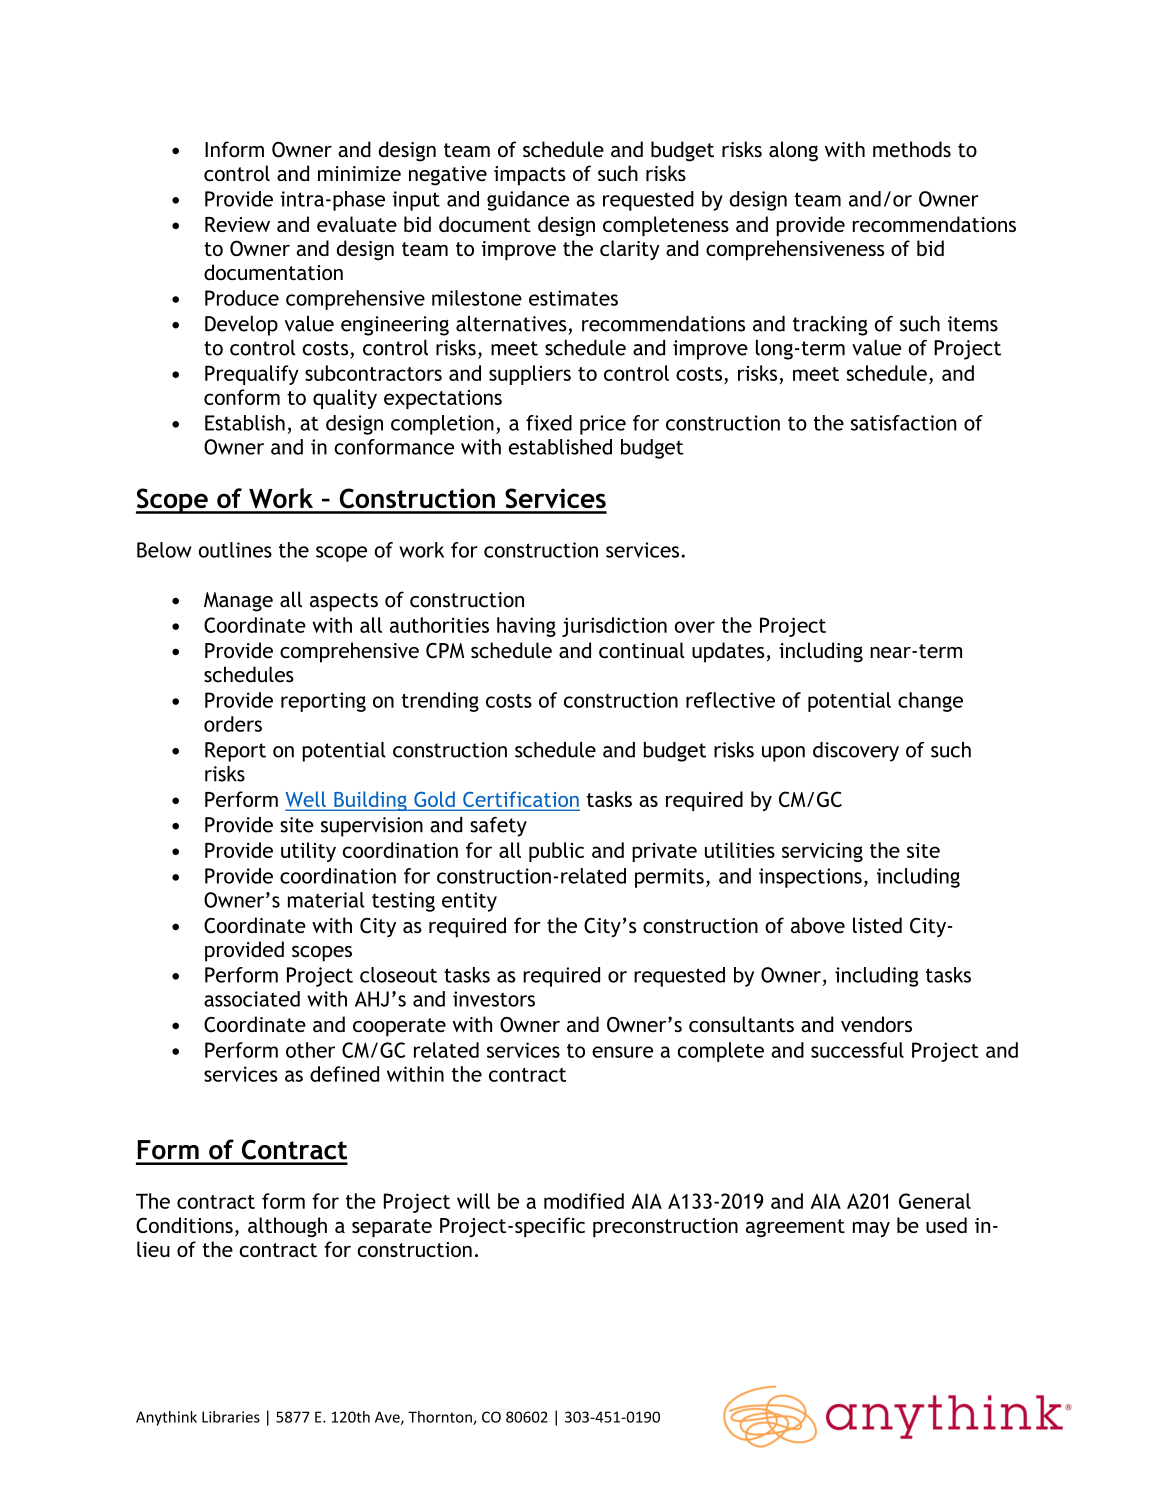 The image size is (1155, 1495). I want to click on methods, so click(912, 149).
